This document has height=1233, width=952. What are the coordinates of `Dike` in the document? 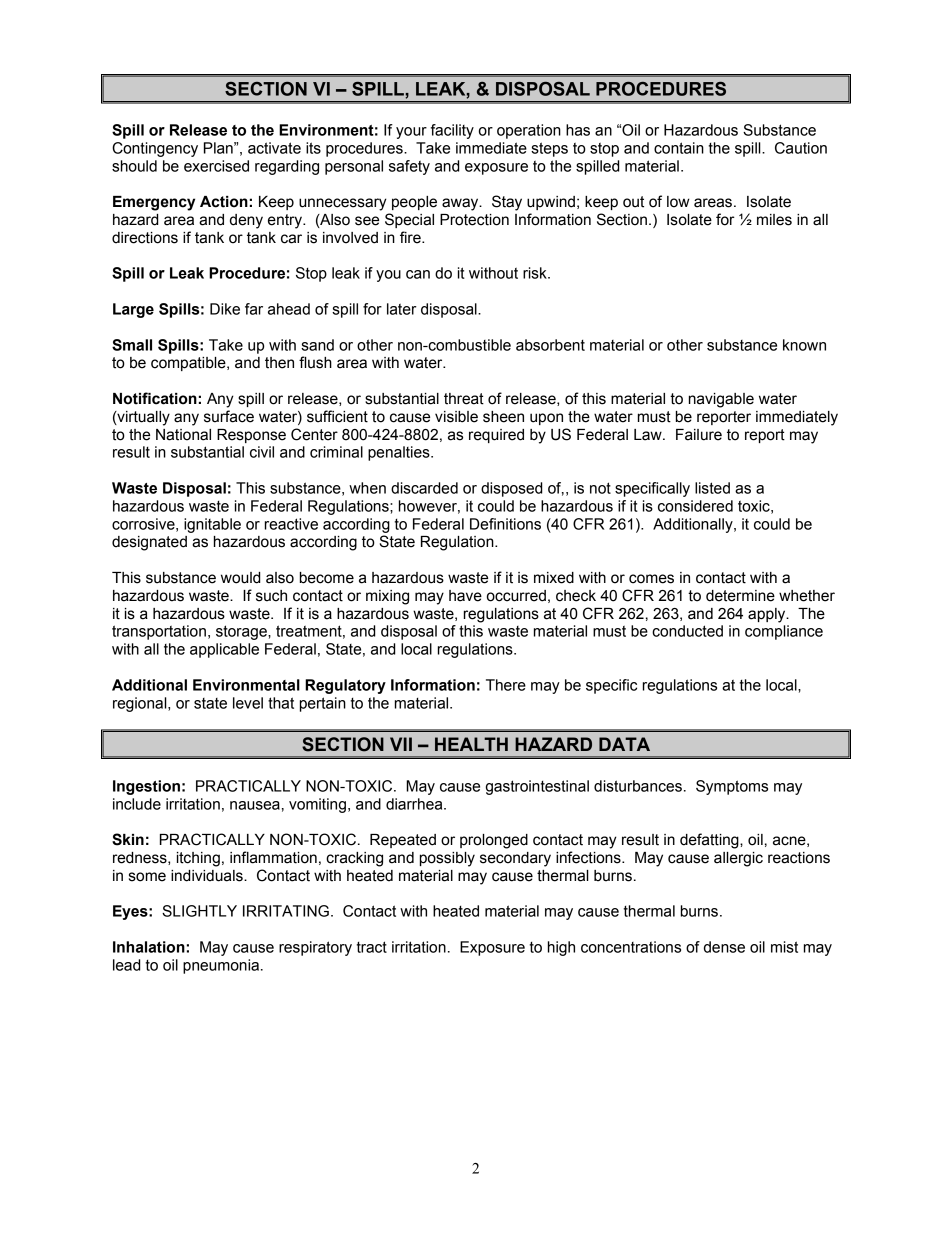 It's located at (225, 309).
